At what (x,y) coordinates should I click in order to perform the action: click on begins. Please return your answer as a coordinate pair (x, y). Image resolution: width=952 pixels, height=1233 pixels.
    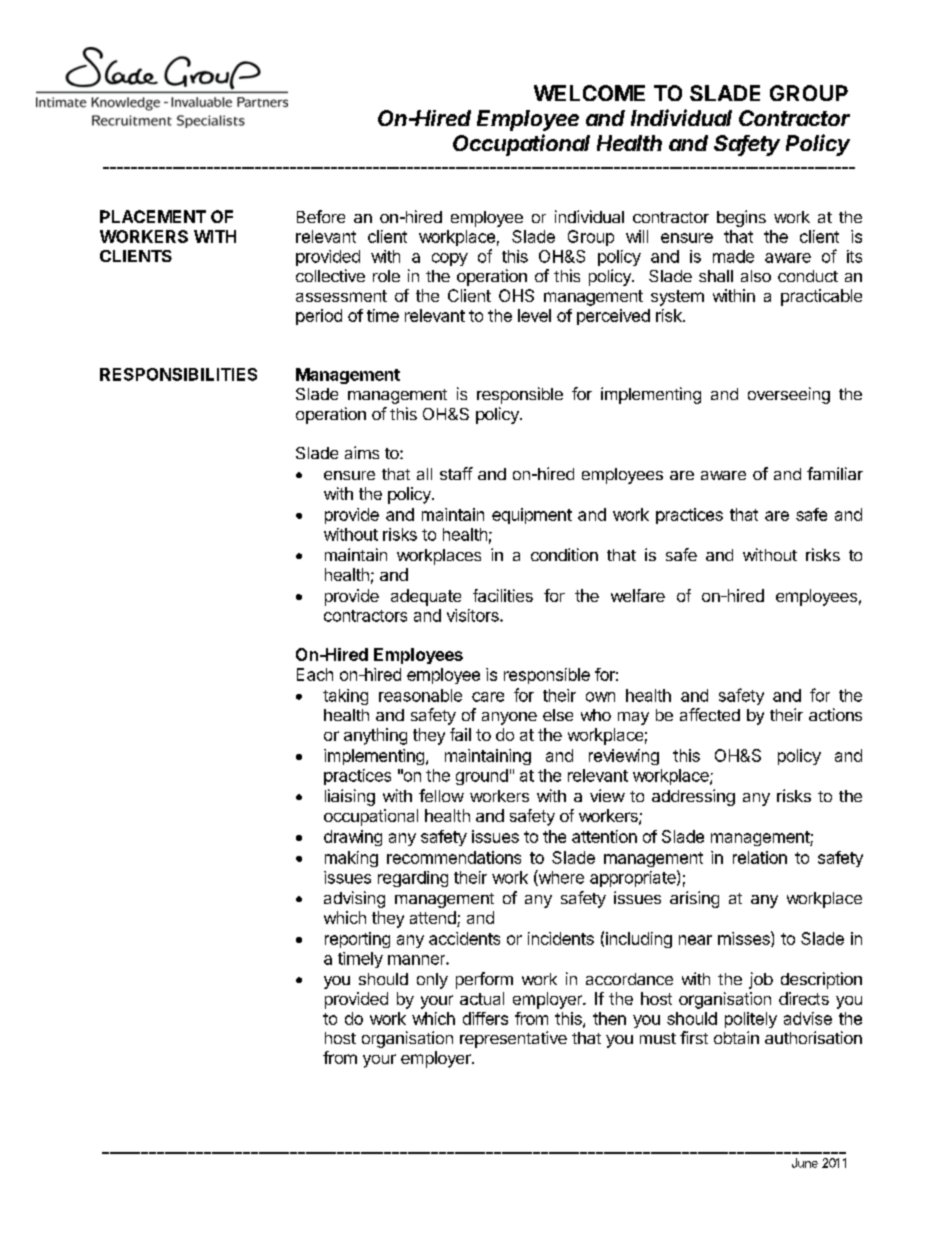
    Looking at the image, I should click on (741, 218).
